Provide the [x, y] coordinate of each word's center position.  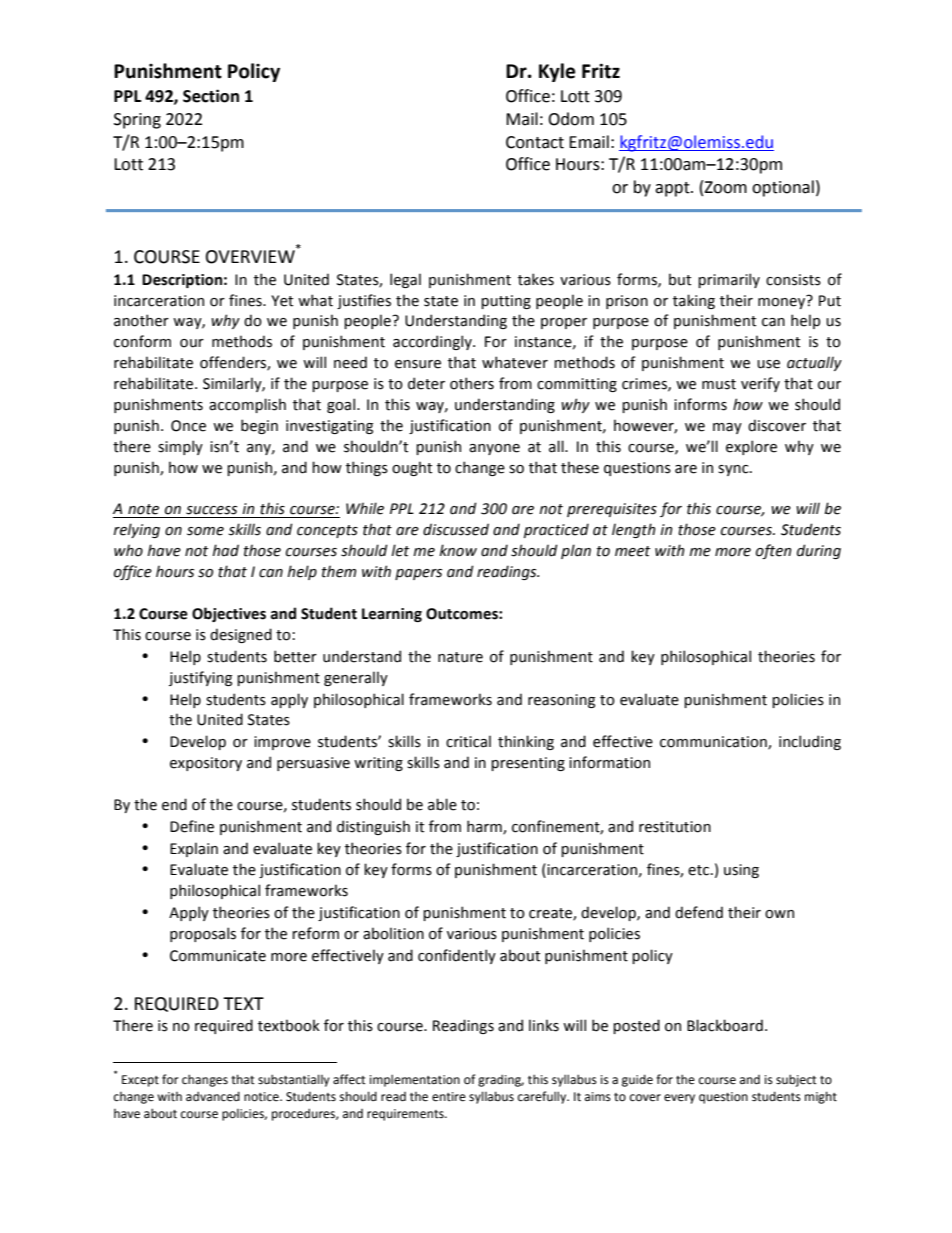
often [773, 551]
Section [211, 96]
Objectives [229, 614]
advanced [213, 1096]
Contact [535, 142]
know [458, 550]
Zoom [725, 187]
